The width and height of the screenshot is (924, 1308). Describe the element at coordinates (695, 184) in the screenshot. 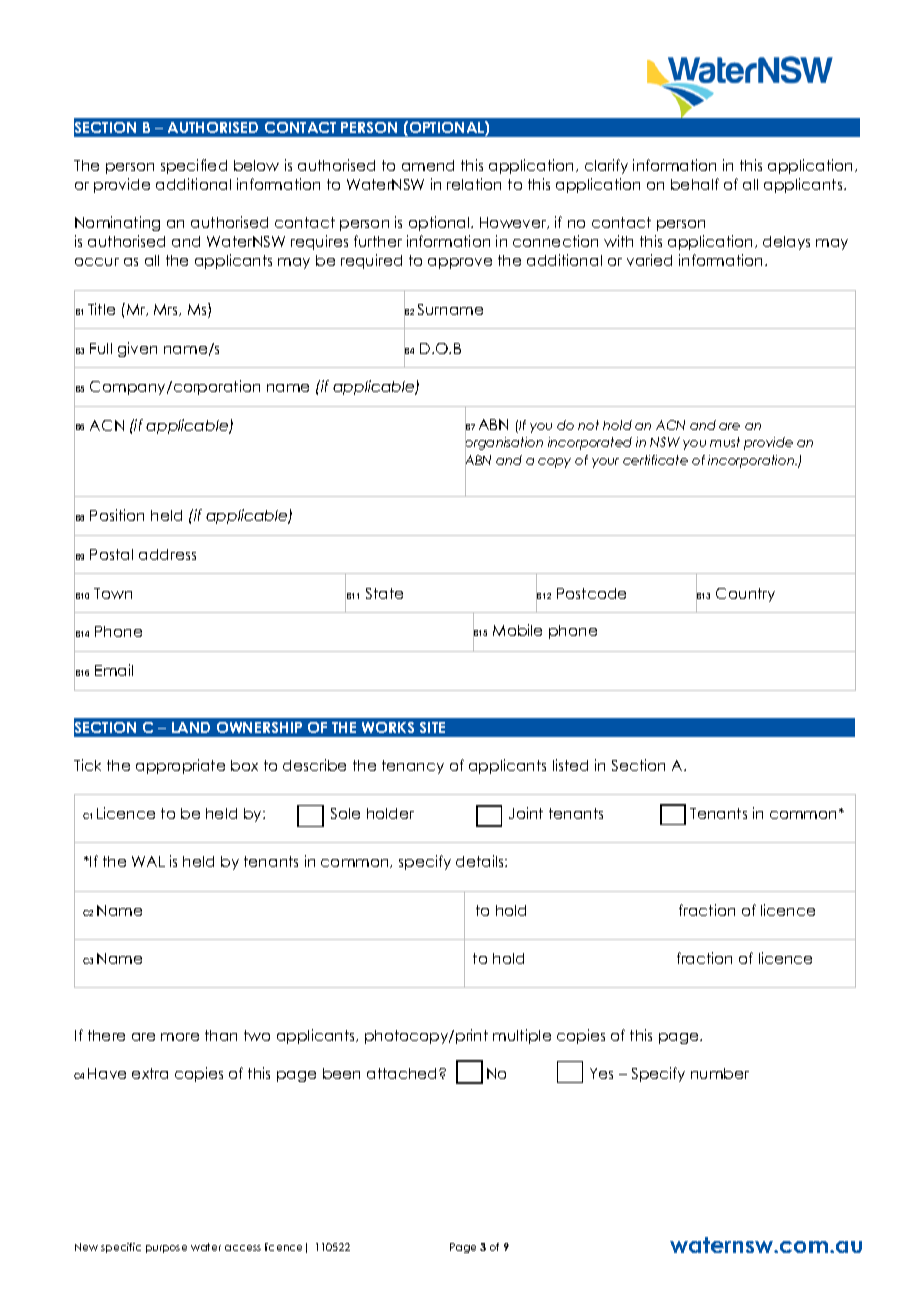

I see `behalf` at that location.
